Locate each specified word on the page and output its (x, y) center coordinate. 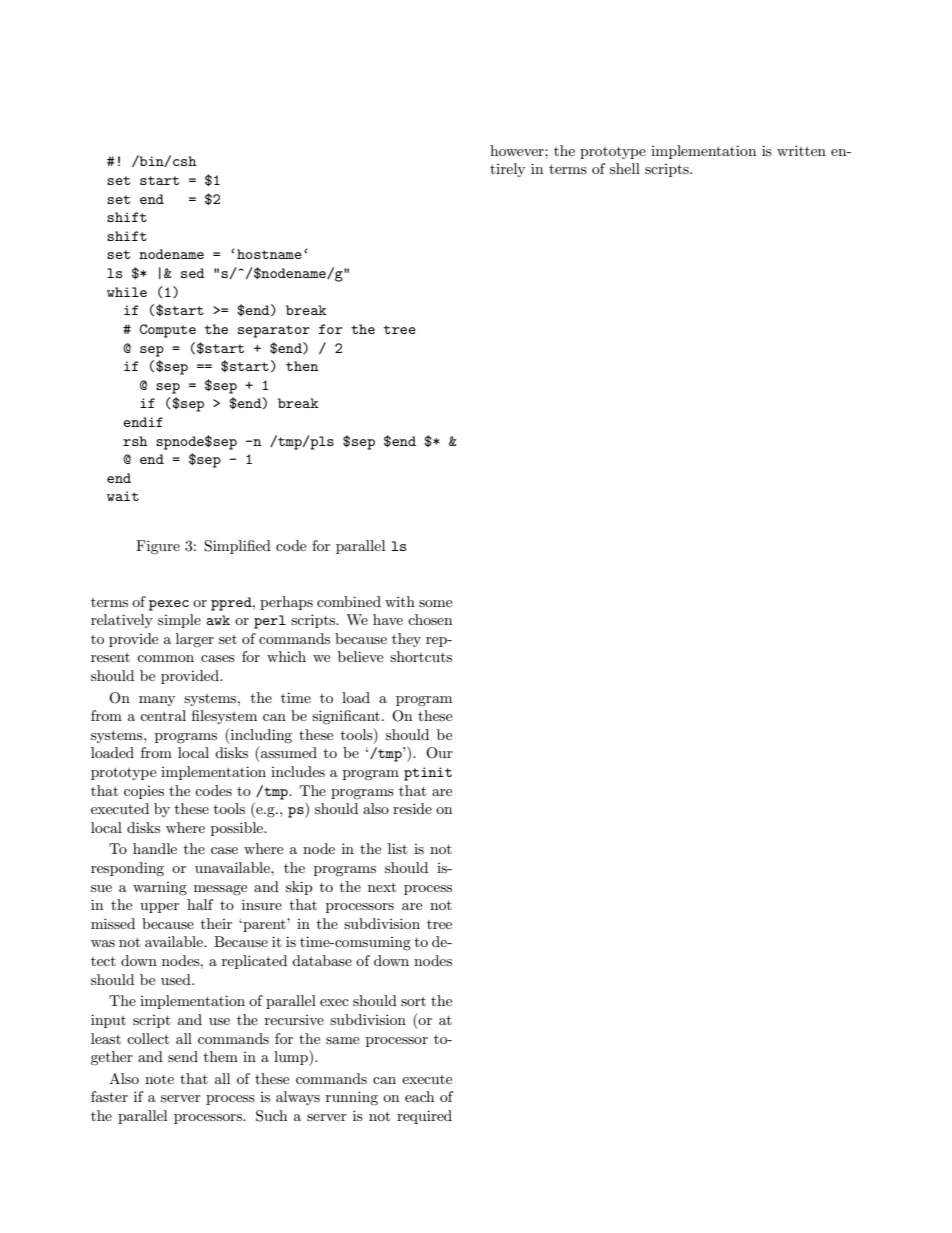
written (801, 150)
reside (412, 808)
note (159, 1079)
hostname (269, 254)
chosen (430, 619)
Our (439, 753)
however (518, 150)
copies (144, 792)
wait (123, 496)
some (435, 603)
